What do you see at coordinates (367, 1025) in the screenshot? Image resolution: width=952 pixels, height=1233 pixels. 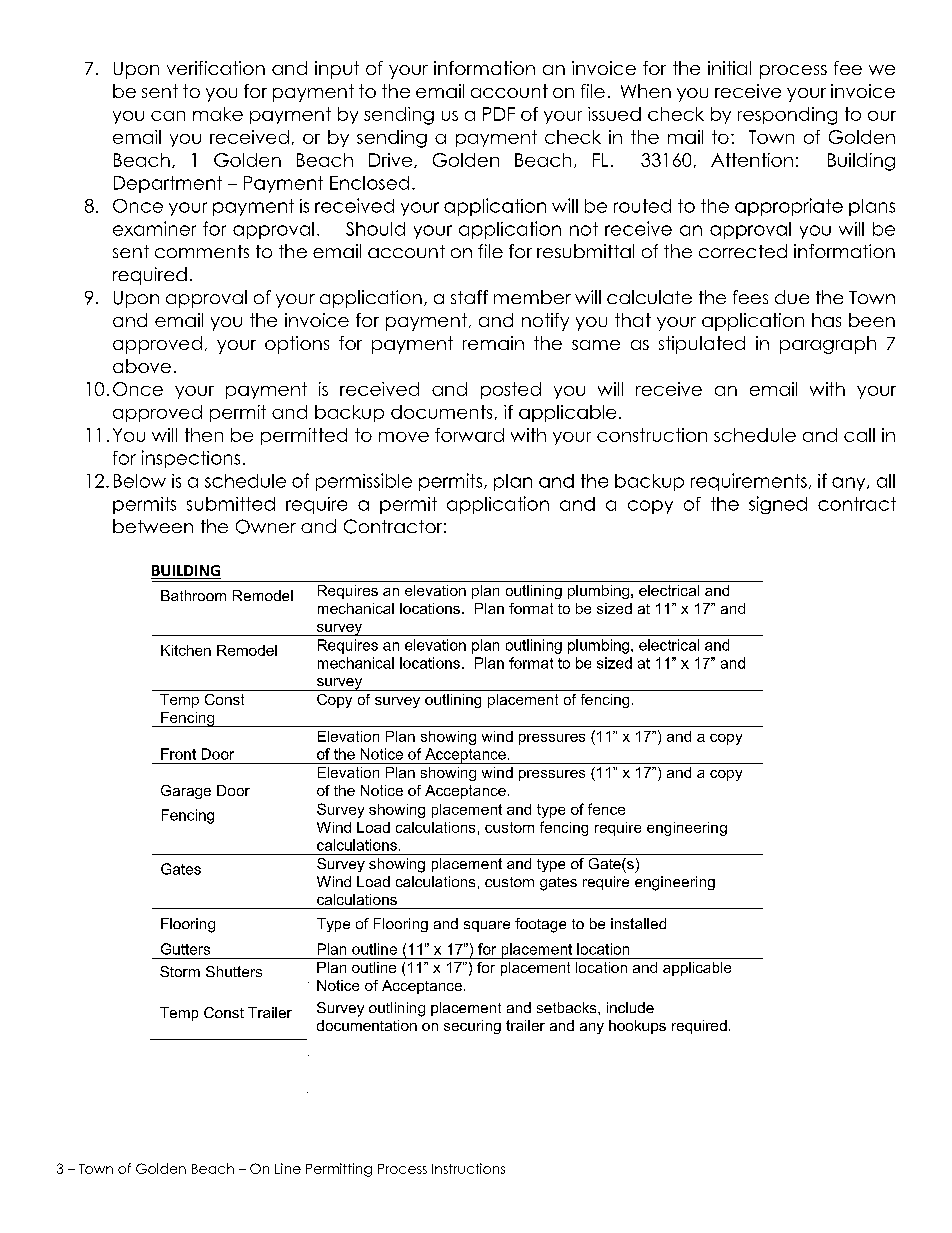 I see `documentation` at bounding box center [367, 1025].
